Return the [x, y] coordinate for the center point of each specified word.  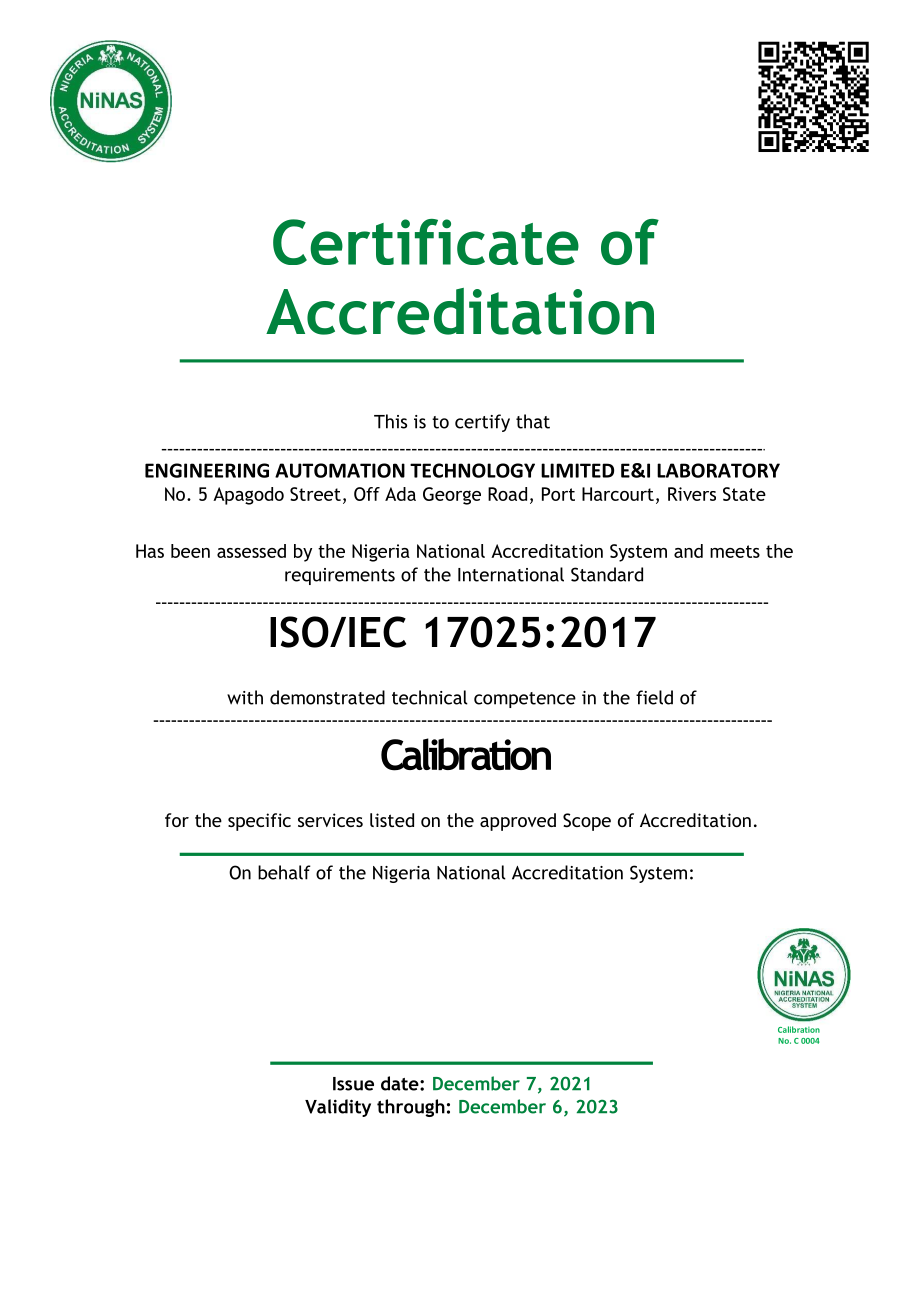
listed [392, 820]
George [452, 496]
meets [735, 551]
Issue [353, 1084]
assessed [251, 551]
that [533, 421]
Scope [587, 822]
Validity [338, 1108]
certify [482, 423]
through [411, 1108]
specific [259, 822]
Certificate [426, 242]
